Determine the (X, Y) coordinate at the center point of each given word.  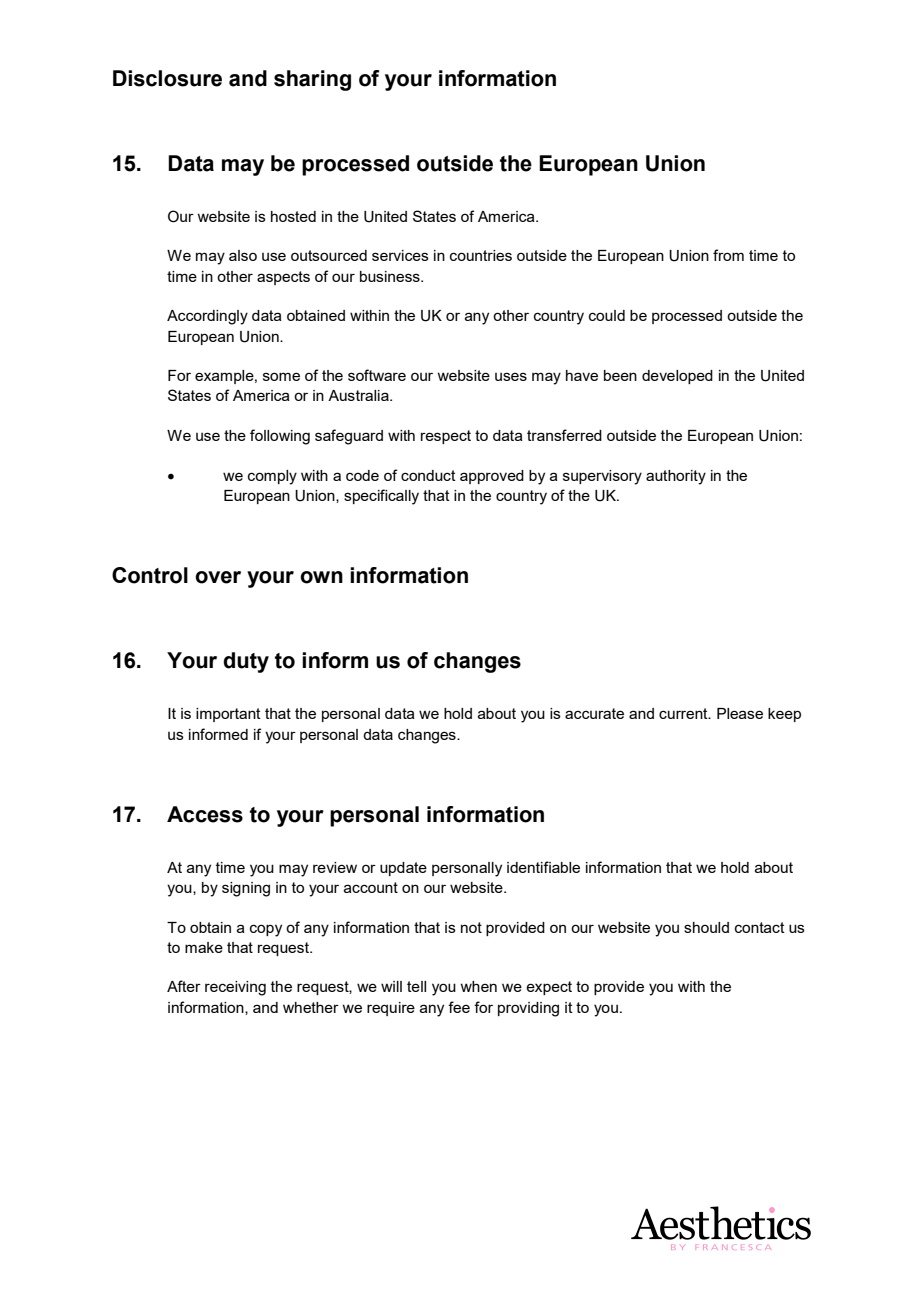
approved (492, 477)
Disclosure (167, 78)
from (728, 255)
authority (676, 477)
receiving (235, 988)
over (218, 577)
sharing (312, 80)
